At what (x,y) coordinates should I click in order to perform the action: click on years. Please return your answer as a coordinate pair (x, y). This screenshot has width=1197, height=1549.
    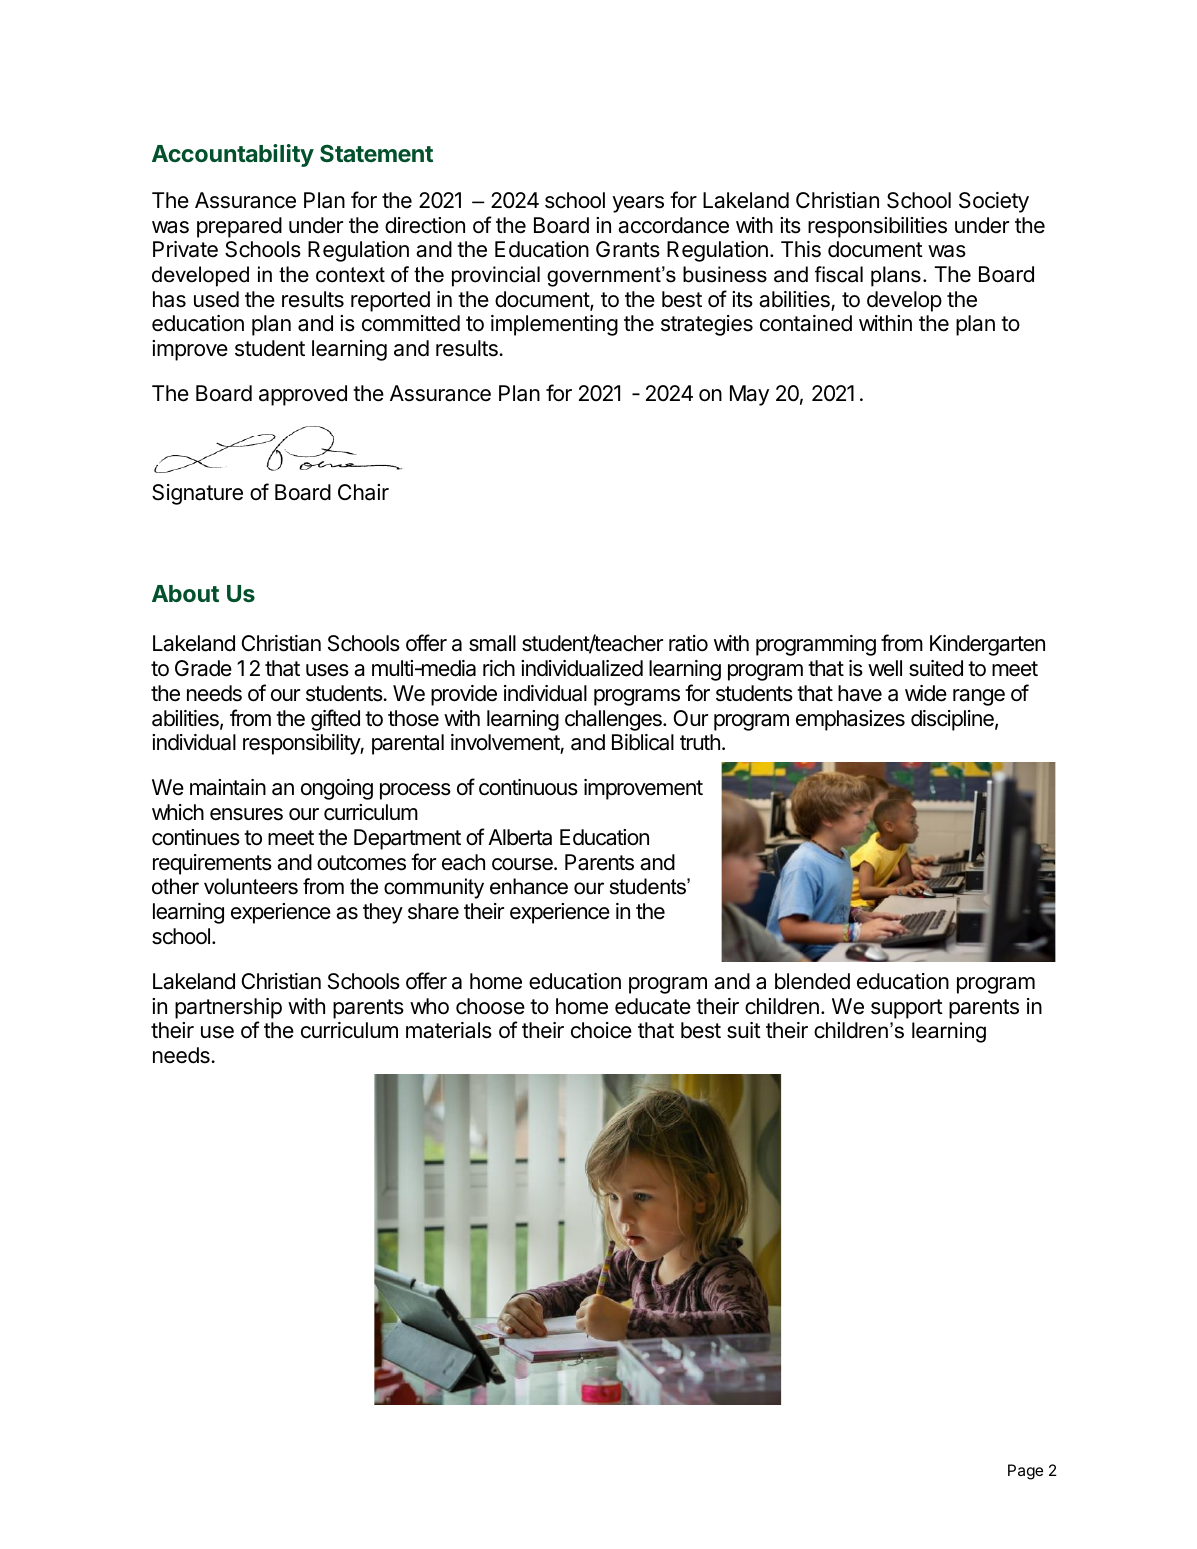
    Looking at the image, I should click on (638, 204).
